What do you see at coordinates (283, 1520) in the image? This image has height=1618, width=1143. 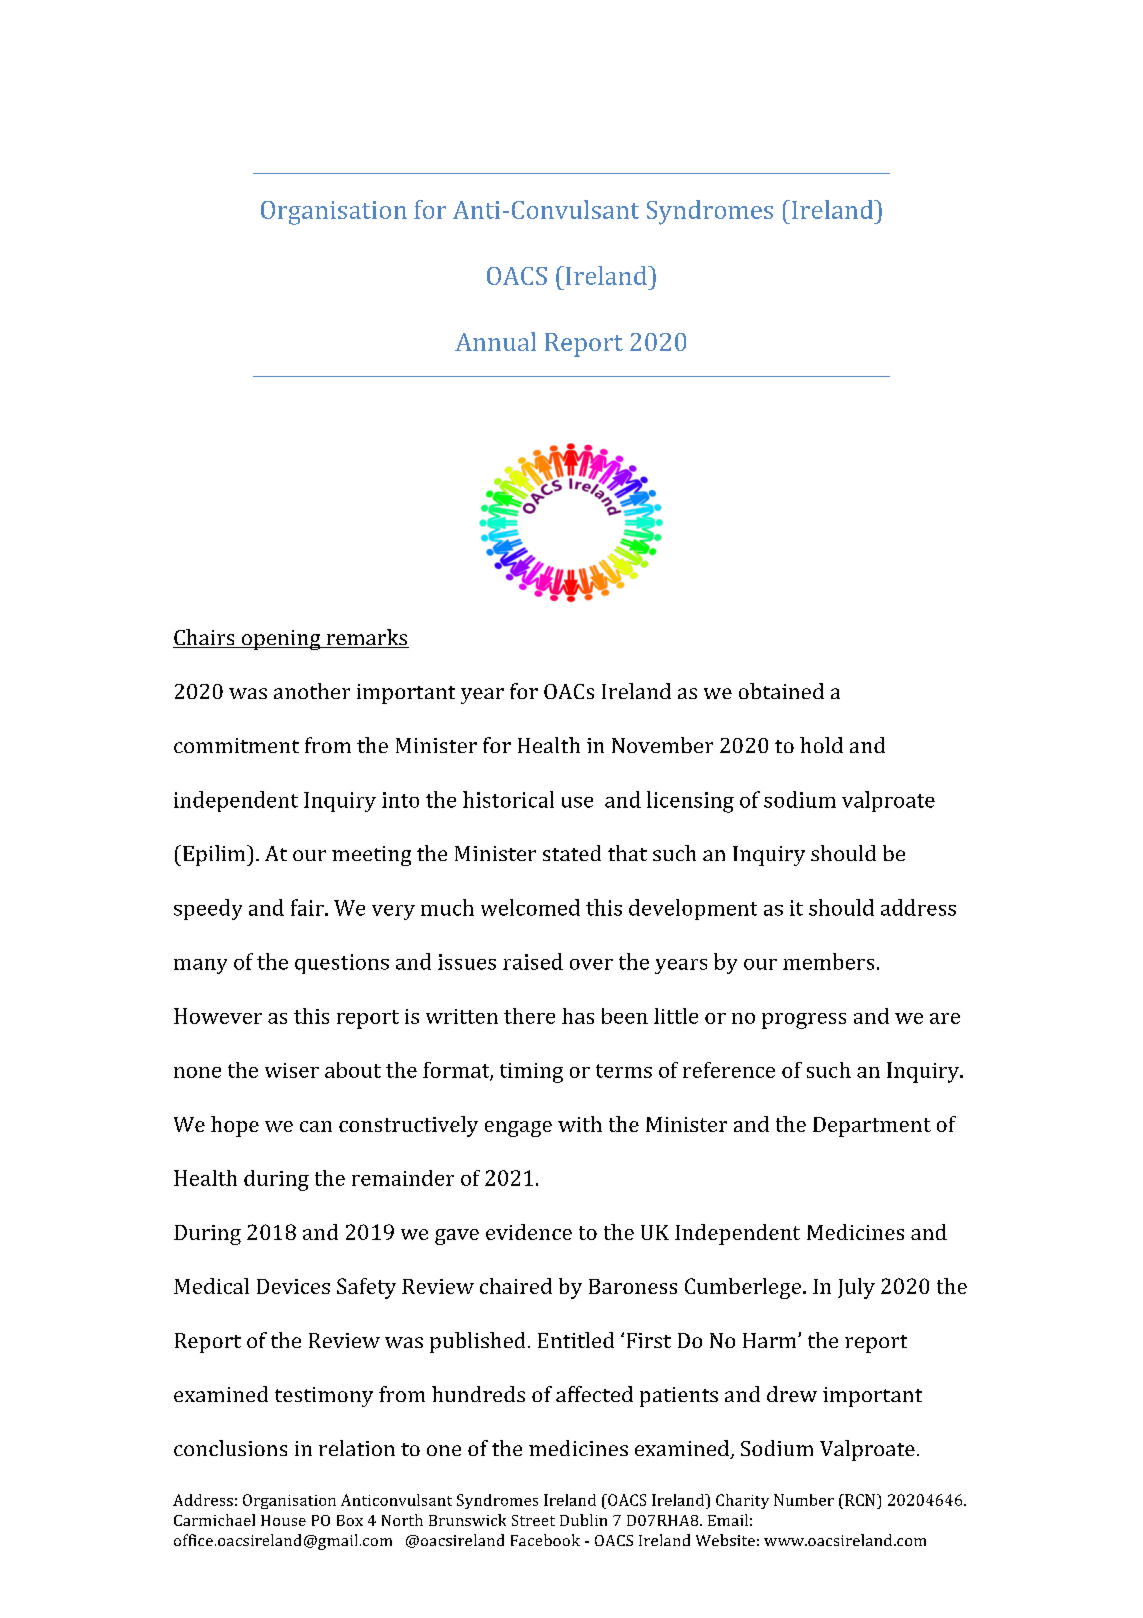 I see `House` at bounding box center [283, 1520].
